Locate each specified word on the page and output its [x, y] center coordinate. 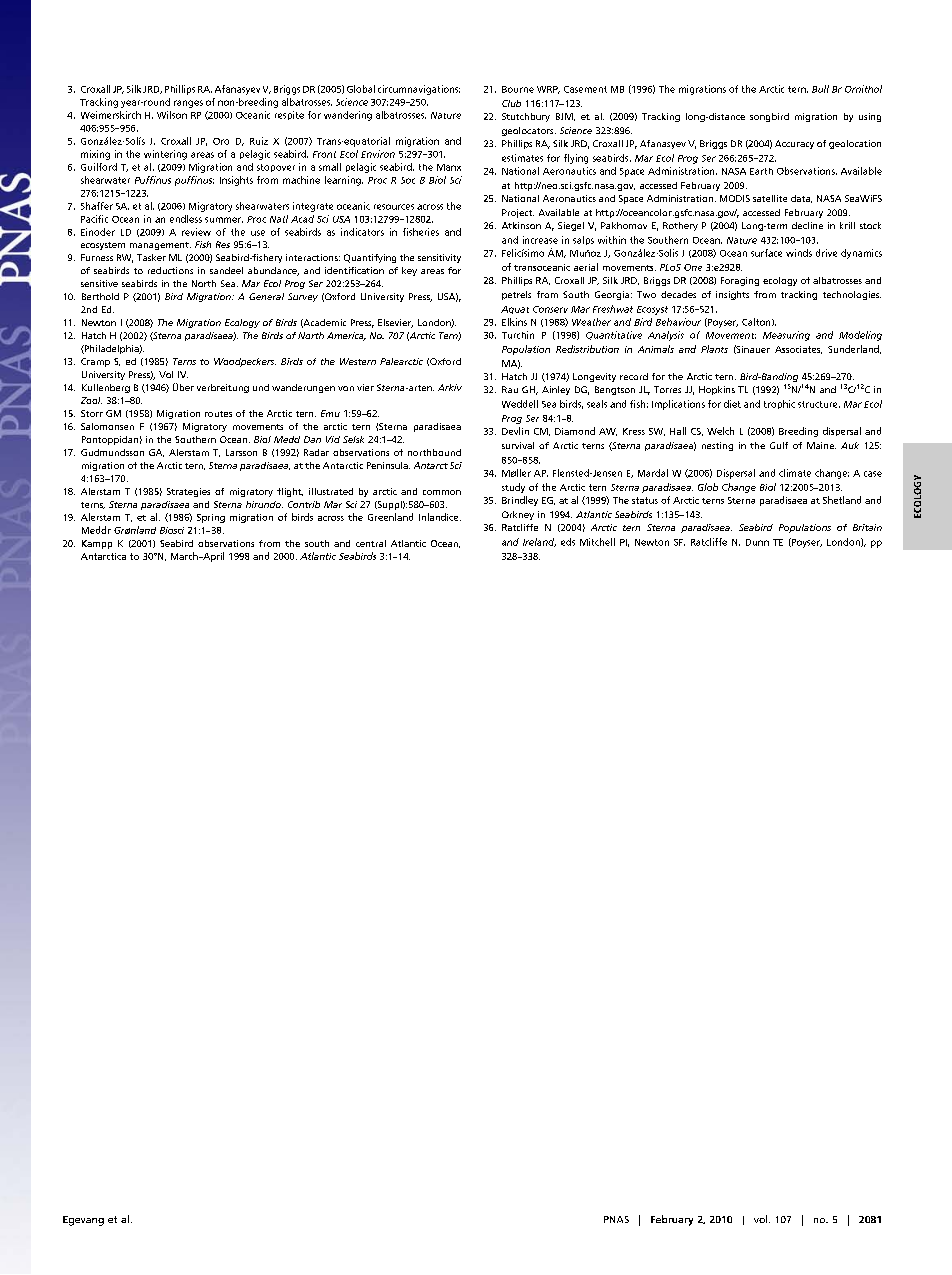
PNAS [616, 1219]
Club [511, 103]
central [371, 543]
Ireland [539, 542]
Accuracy [794, 144]
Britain [867, 527]
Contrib [304, 504]
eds [568, 542]
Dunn [757, 542]
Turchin [518, 335]
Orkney [518, 515]
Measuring [786, 336]
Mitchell [597, 542]
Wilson [172, 115]
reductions [170, 270]
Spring [211, 518]
